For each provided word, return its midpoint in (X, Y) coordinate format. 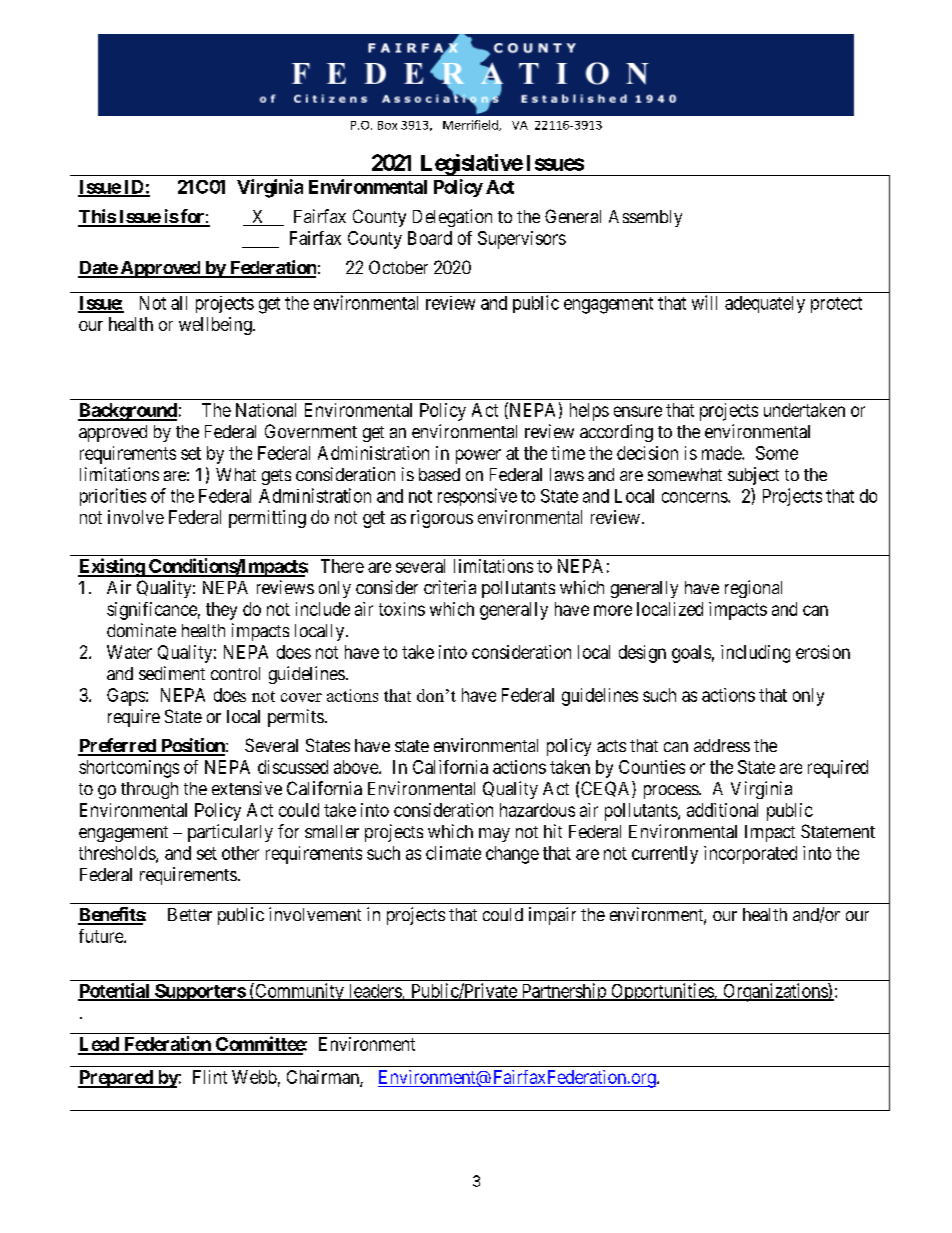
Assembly (645, 218)
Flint (210, 1077)
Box (387, 125)
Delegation (452, 218)
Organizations (775, 992)
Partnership (563, 992)
